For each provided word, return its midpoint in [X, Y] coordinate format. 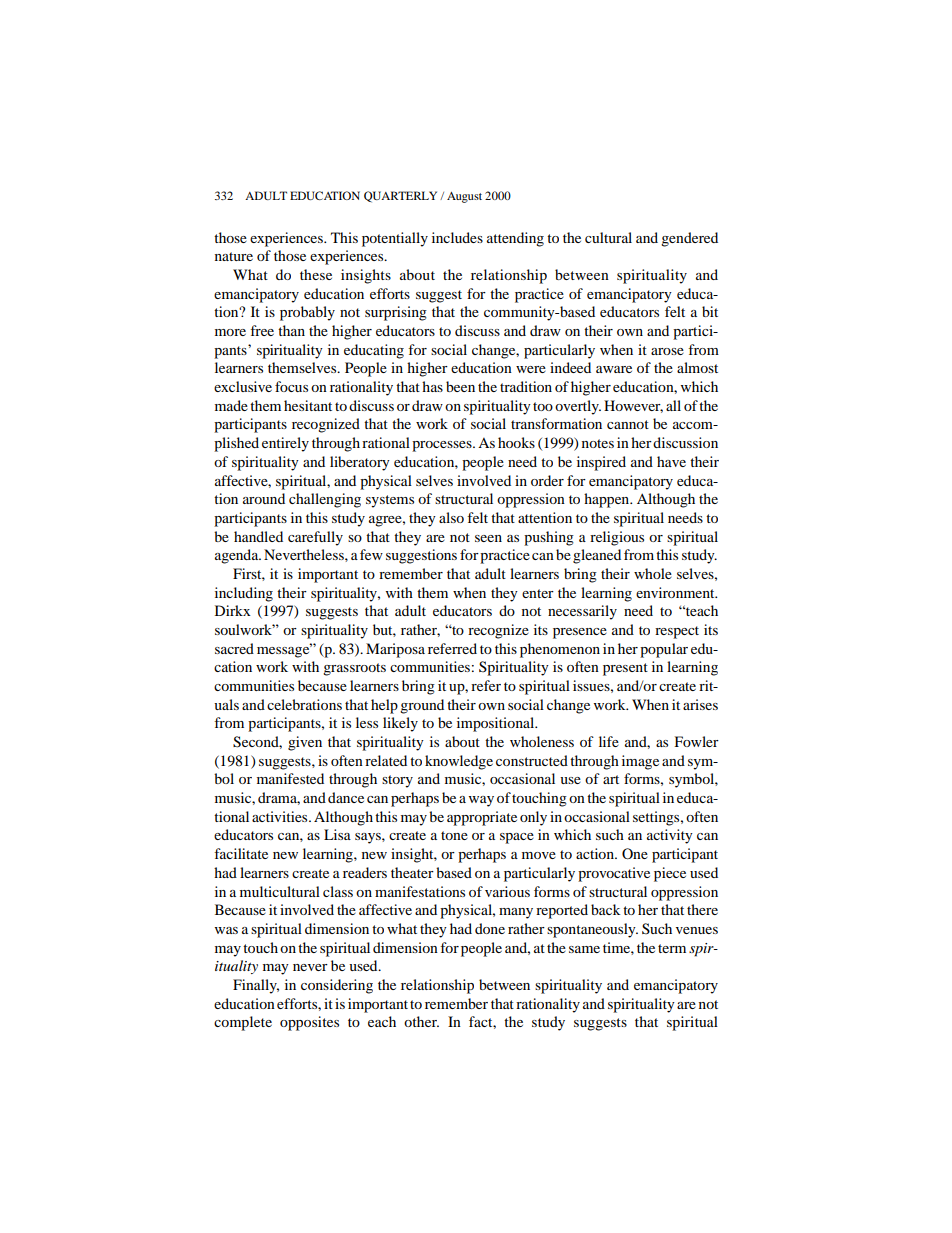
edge [478, 762]
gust [471, 198]
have [671, 461]
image [640, 762]
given [305, 743]
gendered [689, 239]
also [451, 517]
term [672, 948]
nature [234, 256]
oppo [295, 1025]
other [421, 1021]
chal [302, 498]
